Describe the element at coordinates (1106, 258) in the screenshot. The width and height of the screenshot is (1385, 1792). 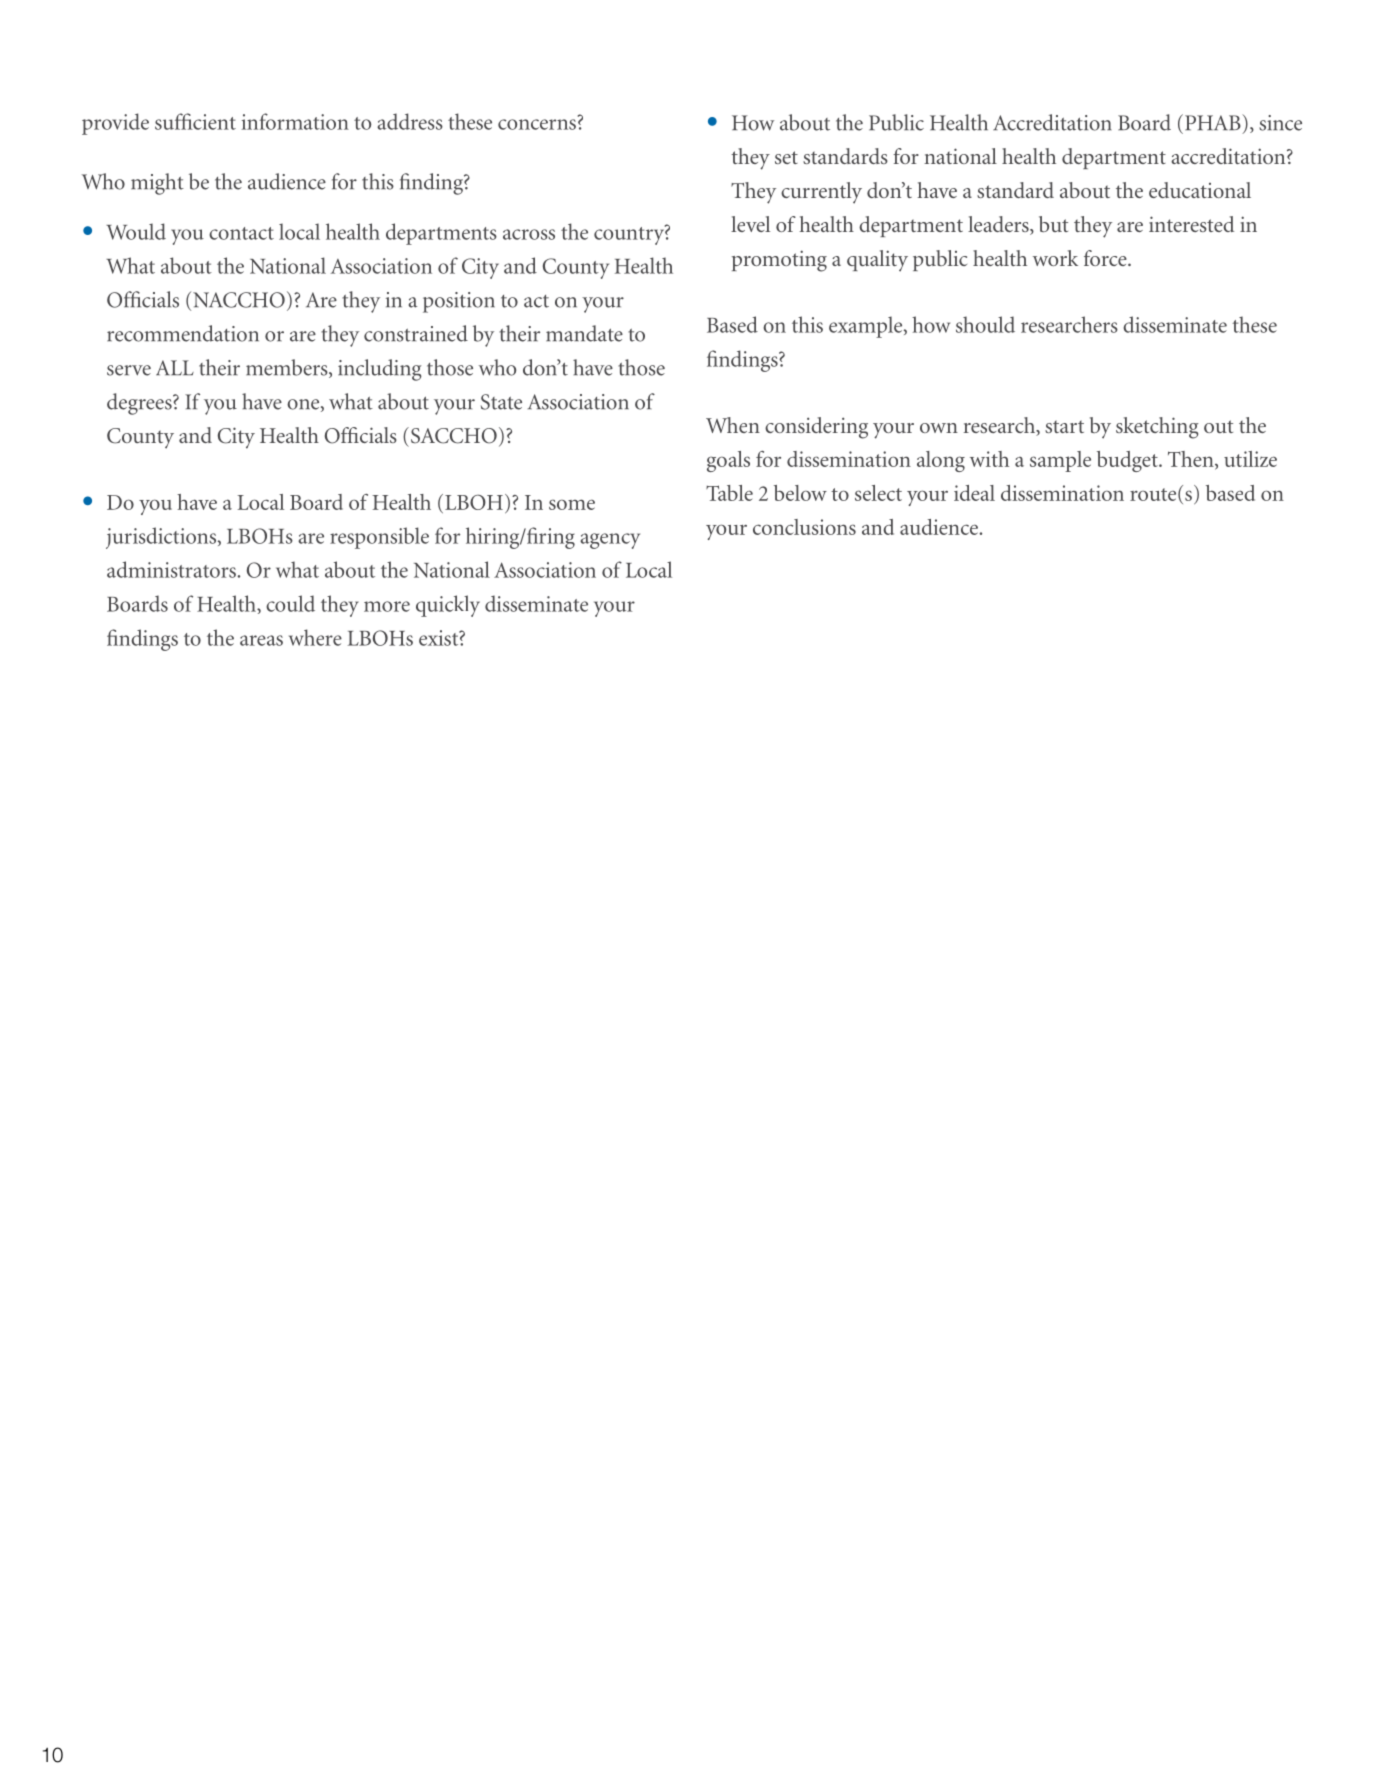
I see `force` at that location.
